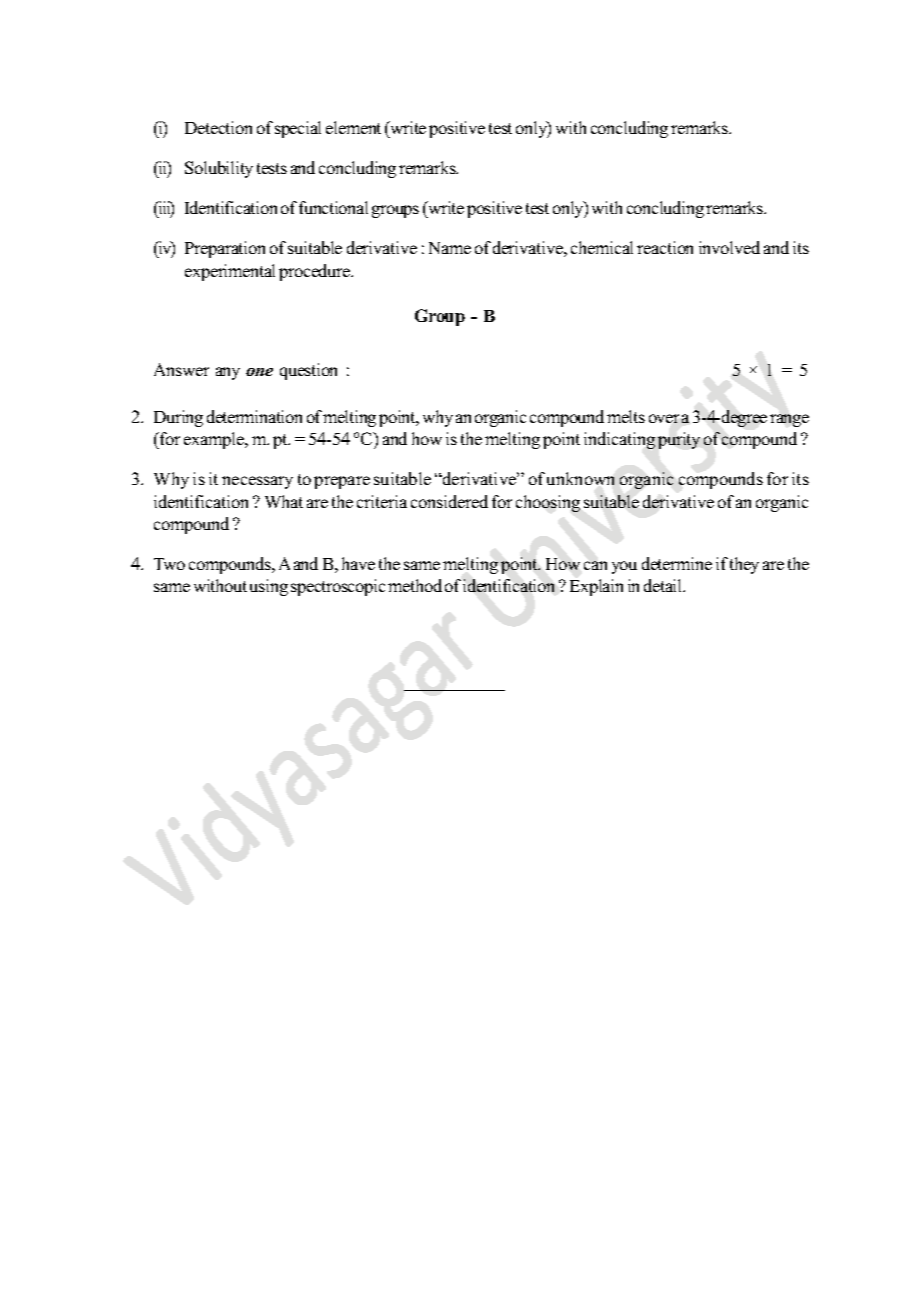 The width and height of the screenshot is (924, 1308). Describe the element at coordinates (218, 127) in the screenshot. I see `Detection` at that location.
